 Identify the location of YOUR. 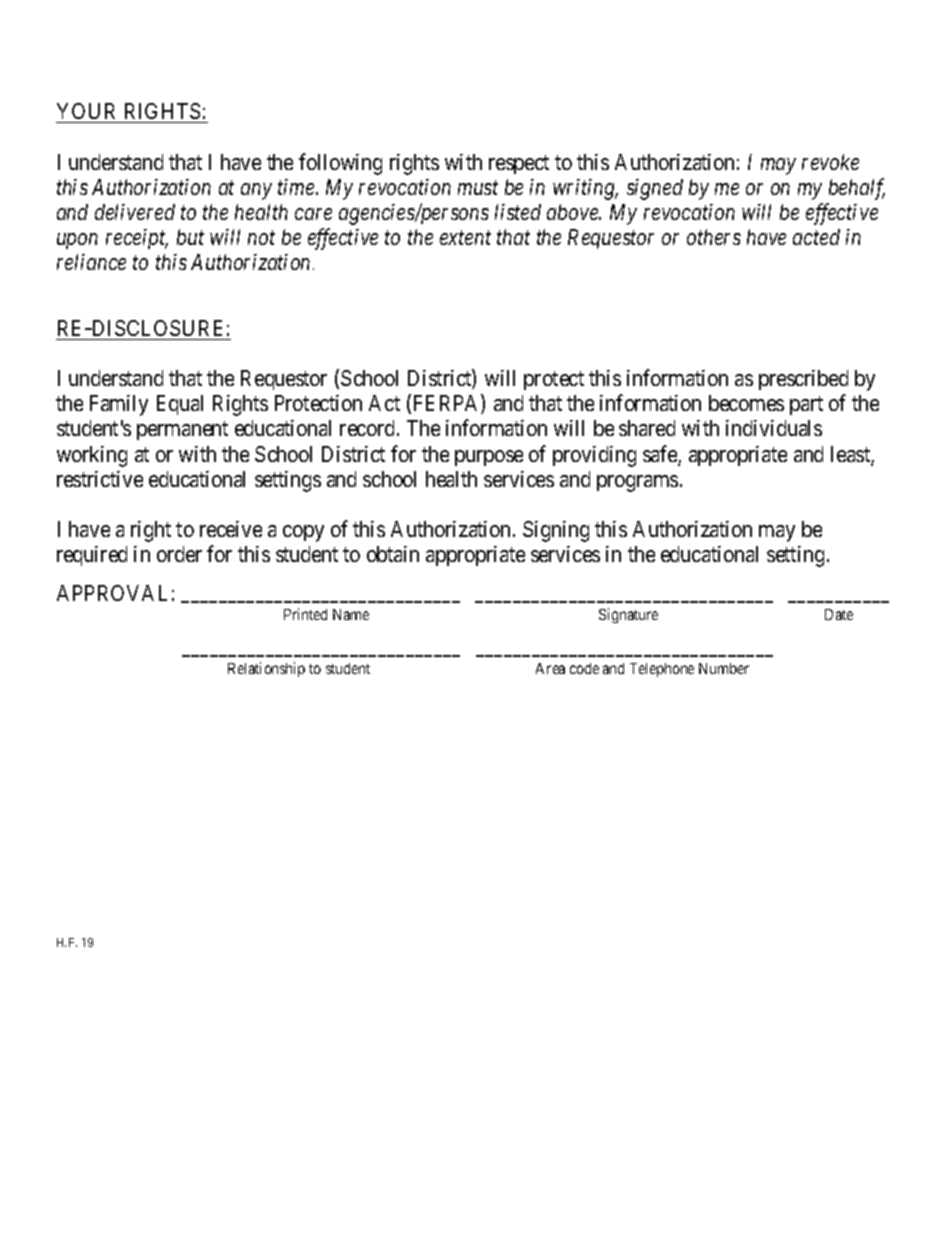
(88, 113).
